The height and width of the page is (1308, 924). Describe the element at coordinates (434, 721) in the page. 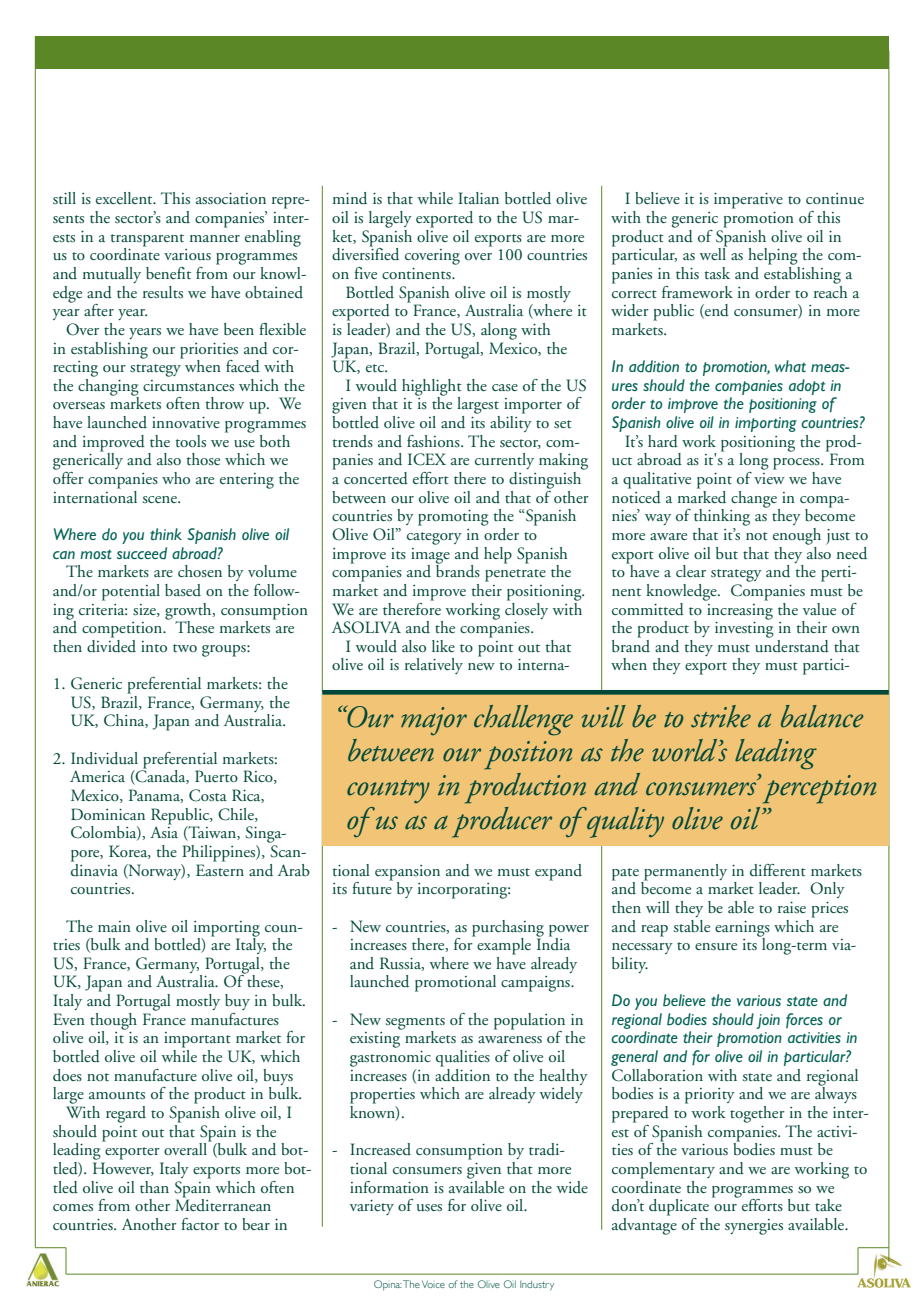

I see `major` at that location.
